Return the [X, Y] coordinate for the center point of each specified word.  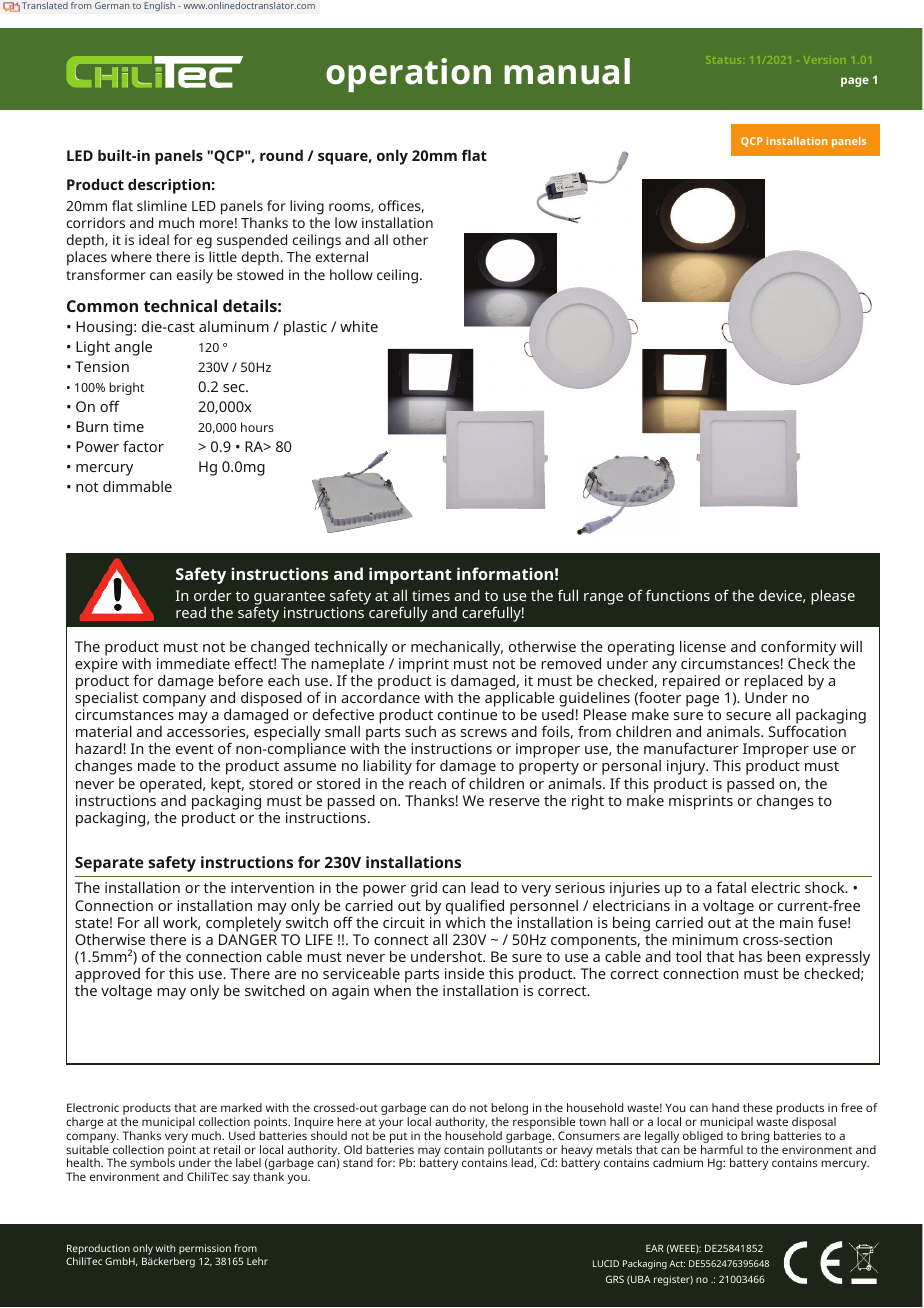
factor [143, 446]
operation [408, 75]
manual [567, 71]
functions [678, 595]
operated [172, 785]
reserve [514, 802]
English [159, 6]
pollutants [516, 1152]
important [410, 575]
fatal [731, 887]
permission [205, 1251]
